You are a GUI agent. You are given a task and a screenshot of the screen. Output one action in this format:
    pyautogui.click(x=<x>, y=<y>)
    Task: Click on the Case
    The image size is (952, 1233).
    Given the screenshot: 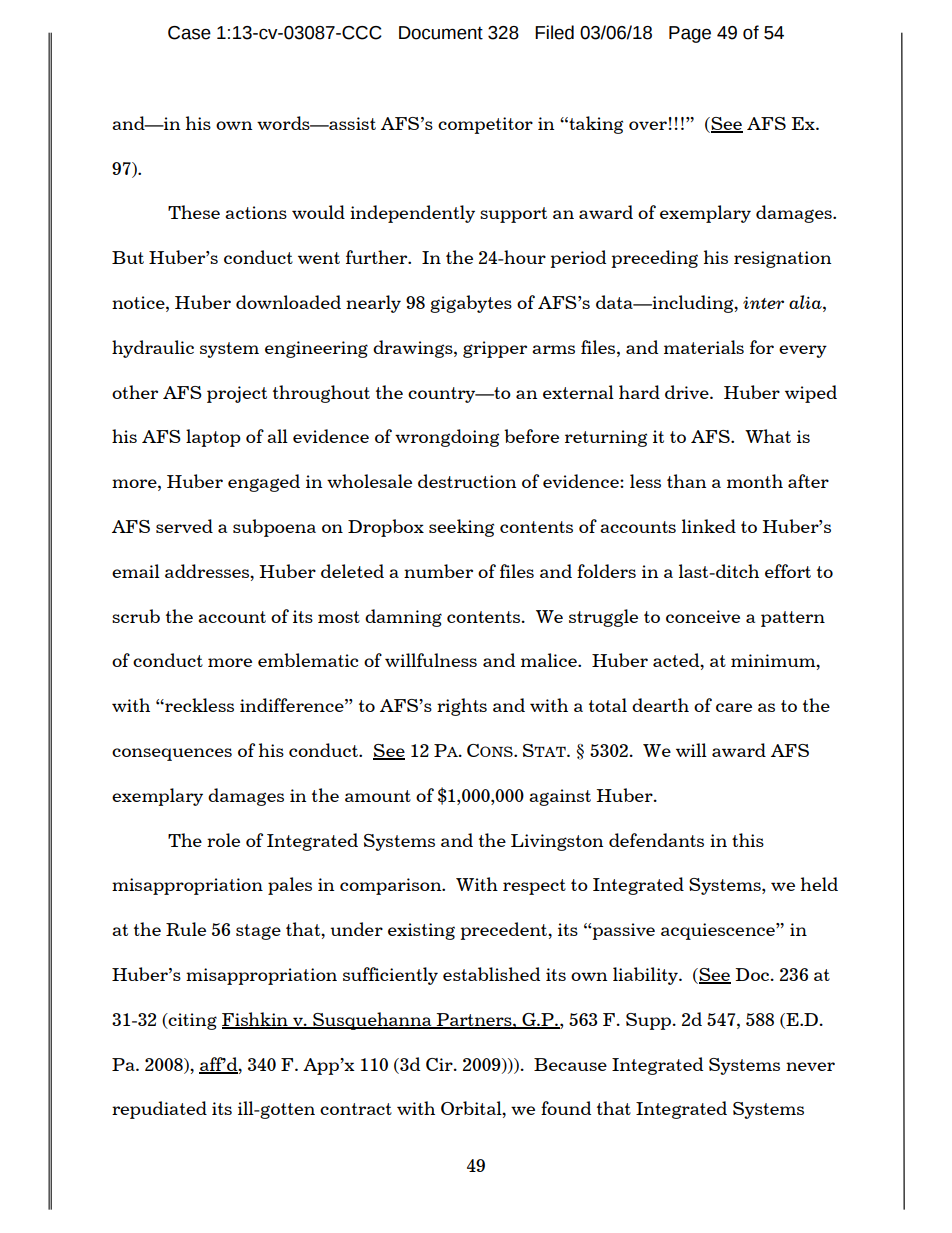 What is the action you would take?
    pyautogui.click(x=189, y=33)
